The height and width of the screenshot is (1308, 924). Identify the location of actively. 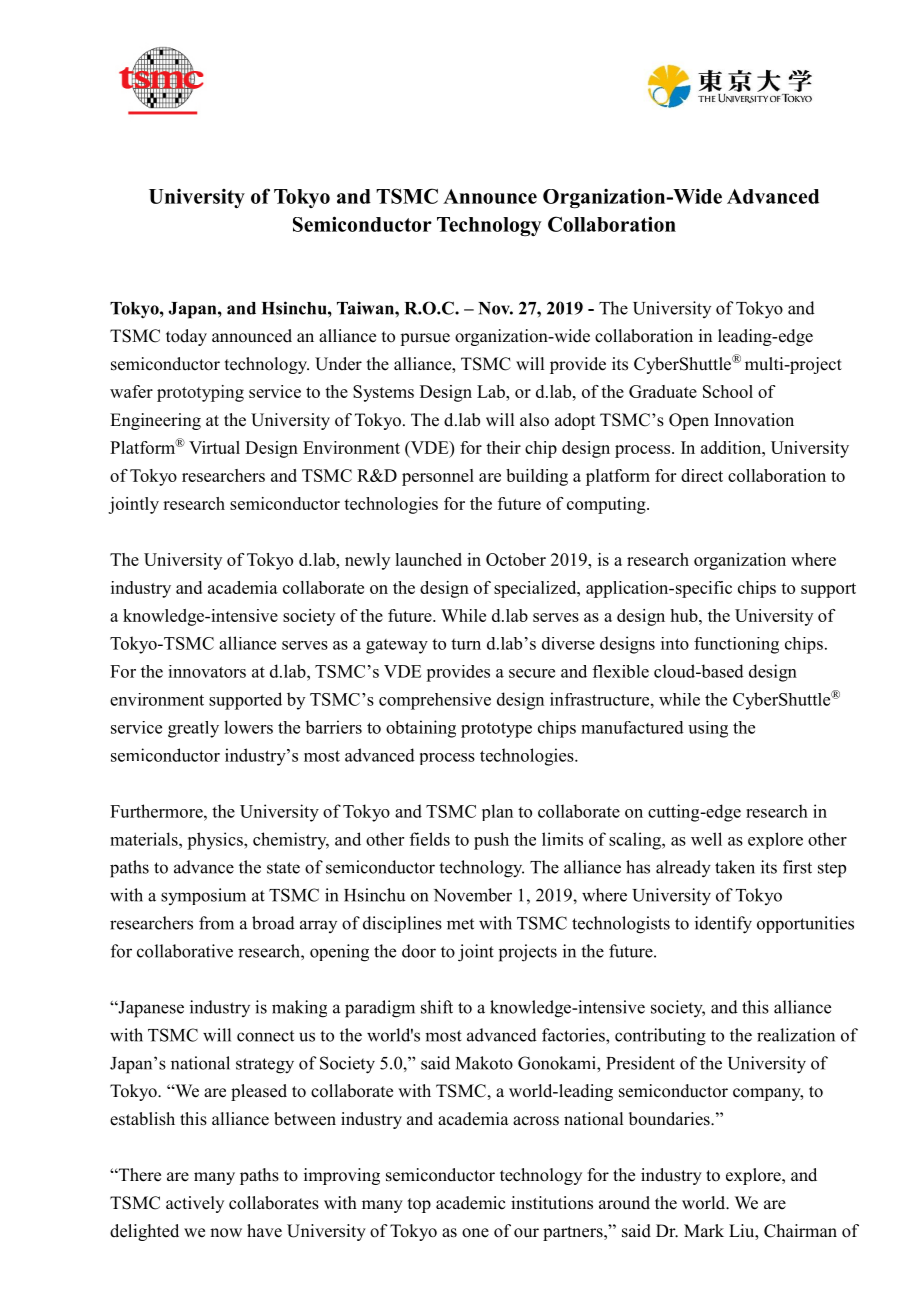
(195, 1204).
